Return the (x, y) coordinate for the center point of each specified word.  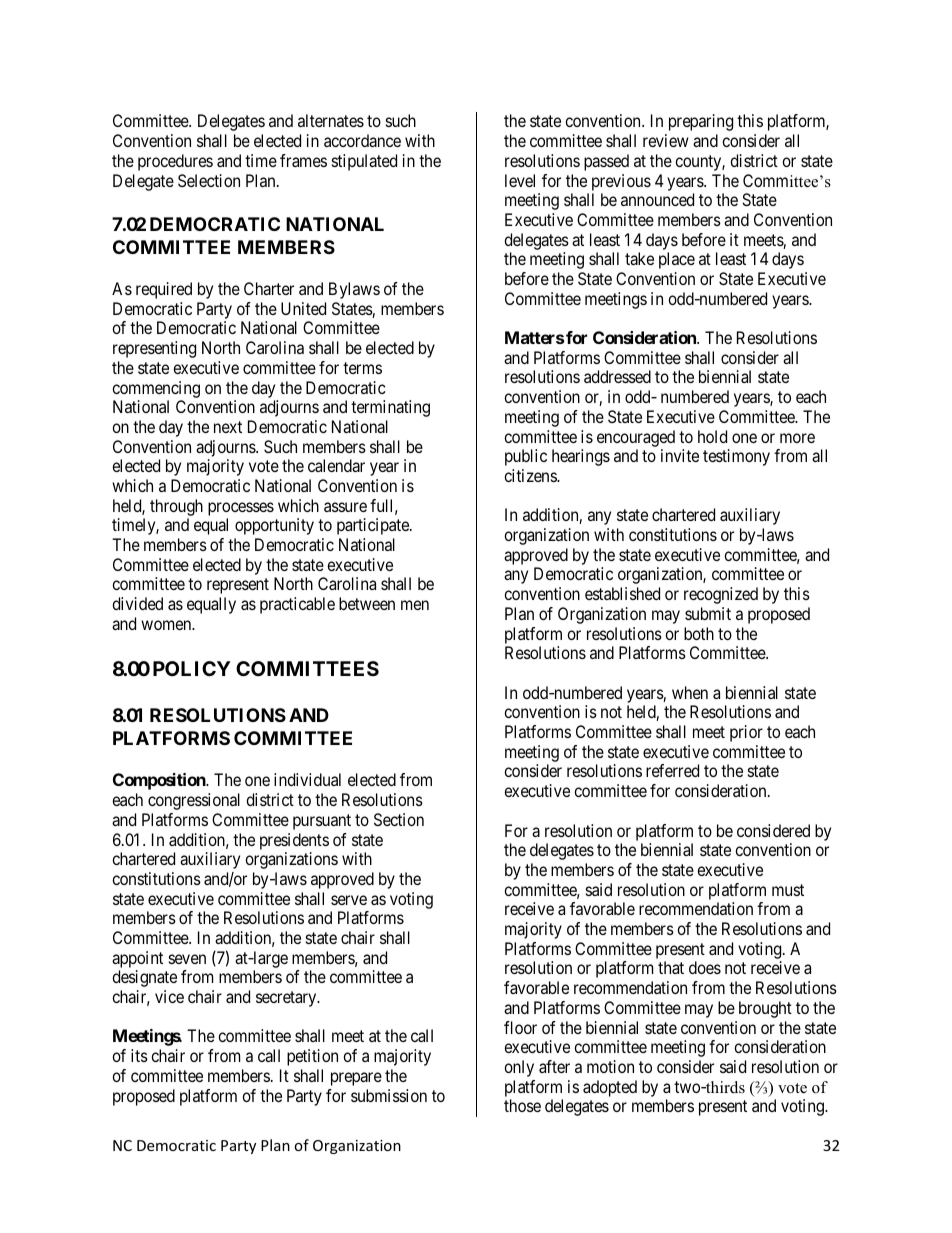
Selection (209, 180)
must (788, 890)
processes (241, 510)
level (520, 180)
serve (349, 900)
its (139, 1055)
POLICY (192, 668)
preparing (701, 122)
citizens (531, 475)
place (677, 260)
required (164, 290)
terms (362, 368)
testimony (736, 457)
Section (399, 819)
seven (187, 959)
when (690, 692)
